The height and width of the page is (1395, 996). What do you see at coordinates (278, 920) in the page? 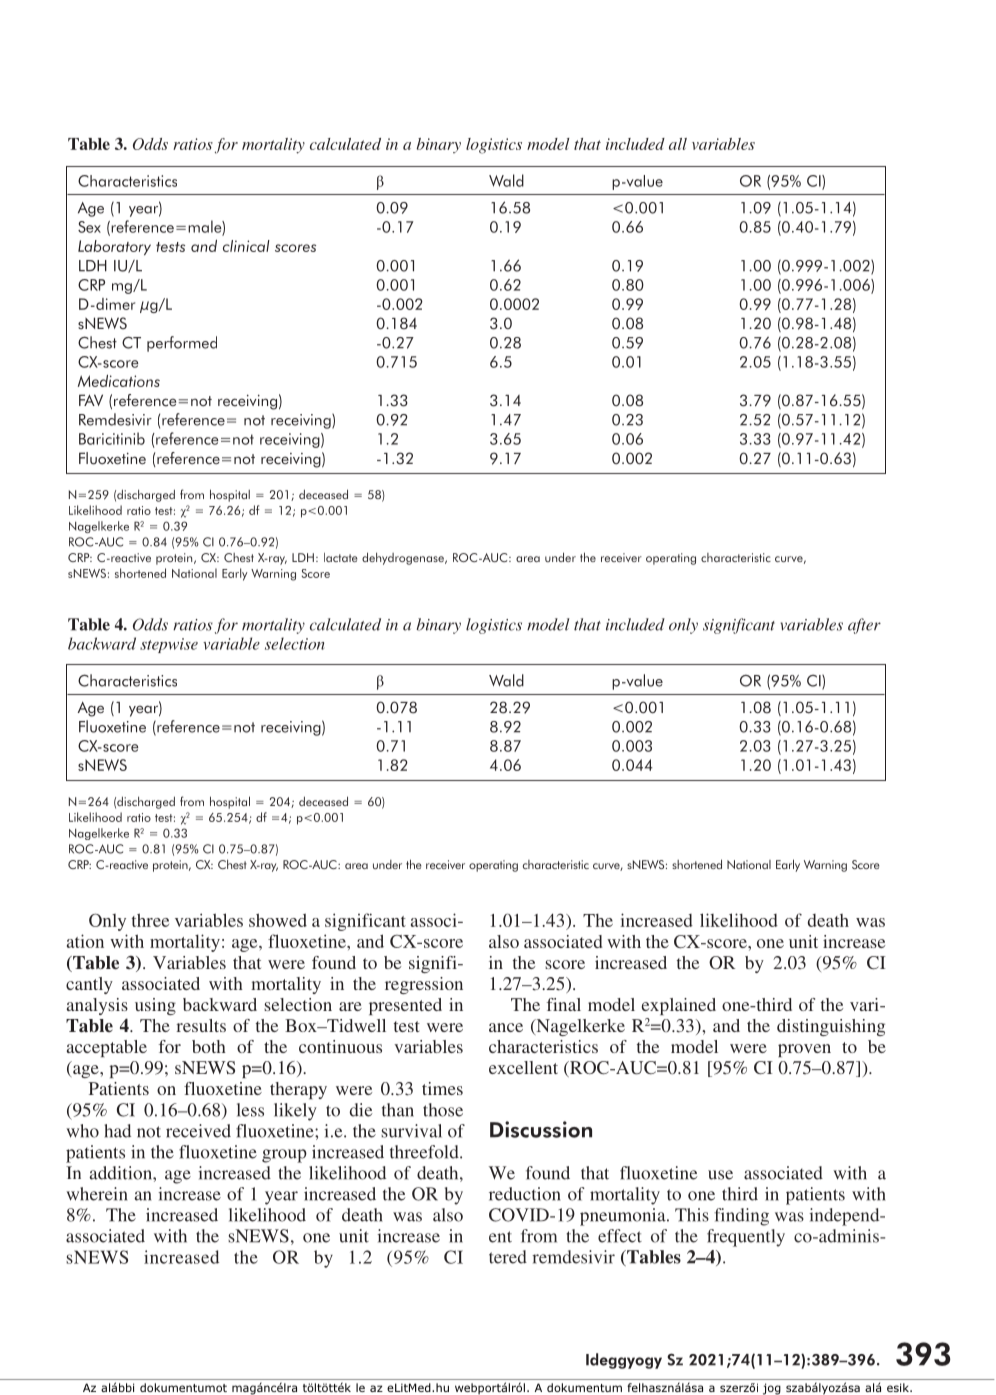
I see `showed` at bounding box center [278, 920].
